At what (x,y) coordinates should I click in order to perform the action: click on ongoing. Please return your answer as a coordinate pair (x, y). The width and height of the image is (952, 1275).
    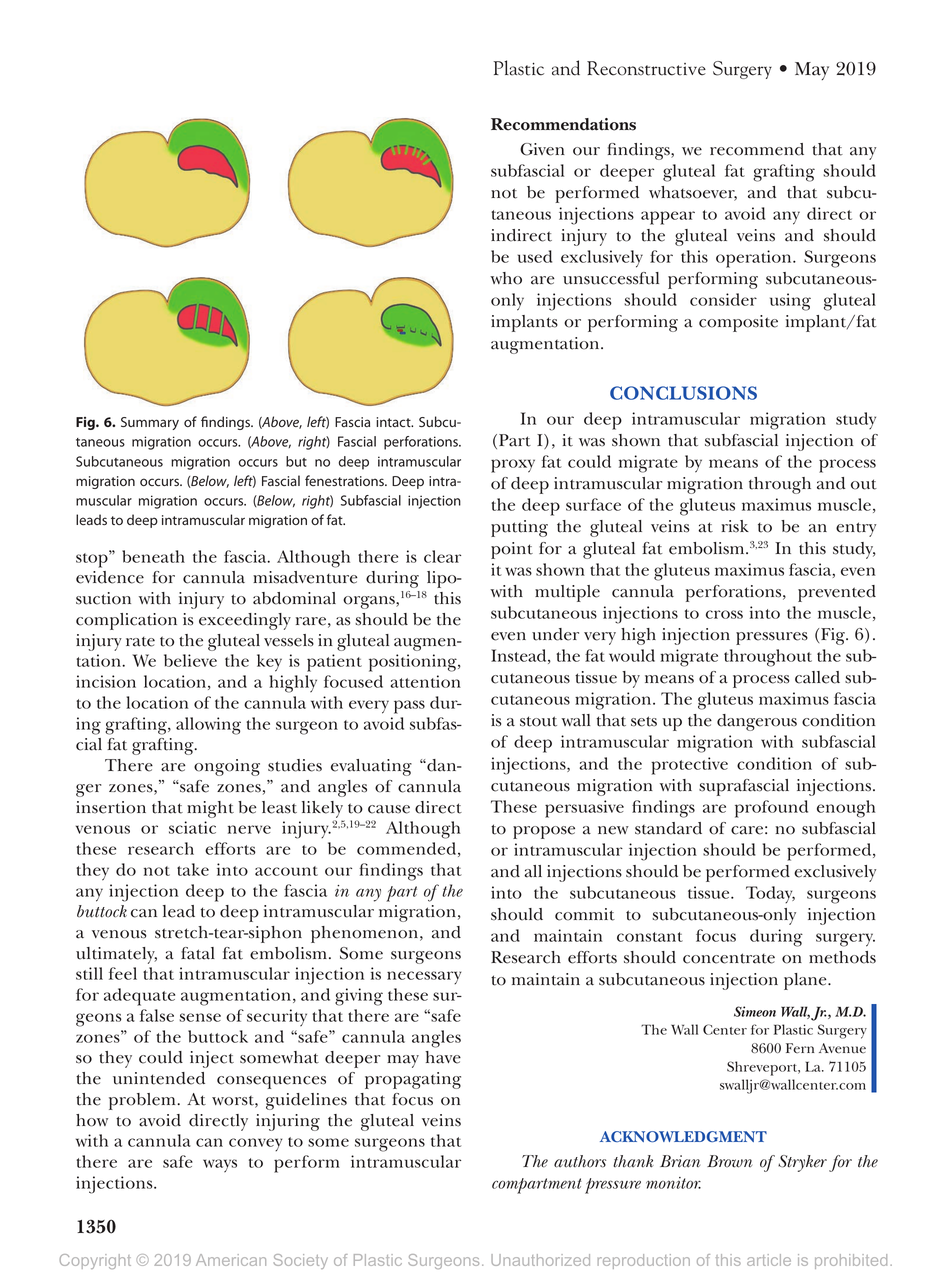
    Looking at the image, I should click on (227, 767).
